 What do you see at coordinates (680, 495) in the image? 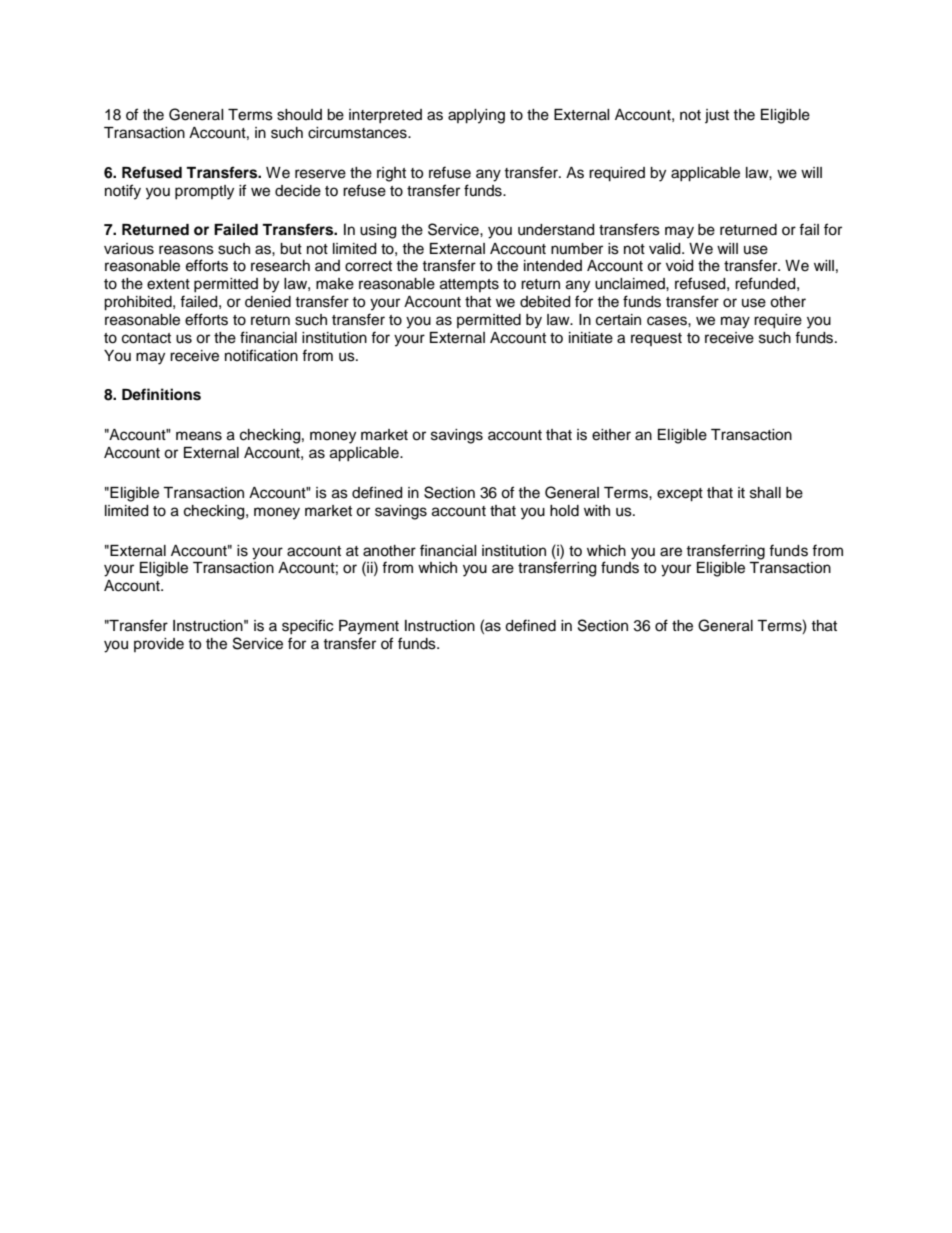
I see `except` at bounding box center [680, 495].
